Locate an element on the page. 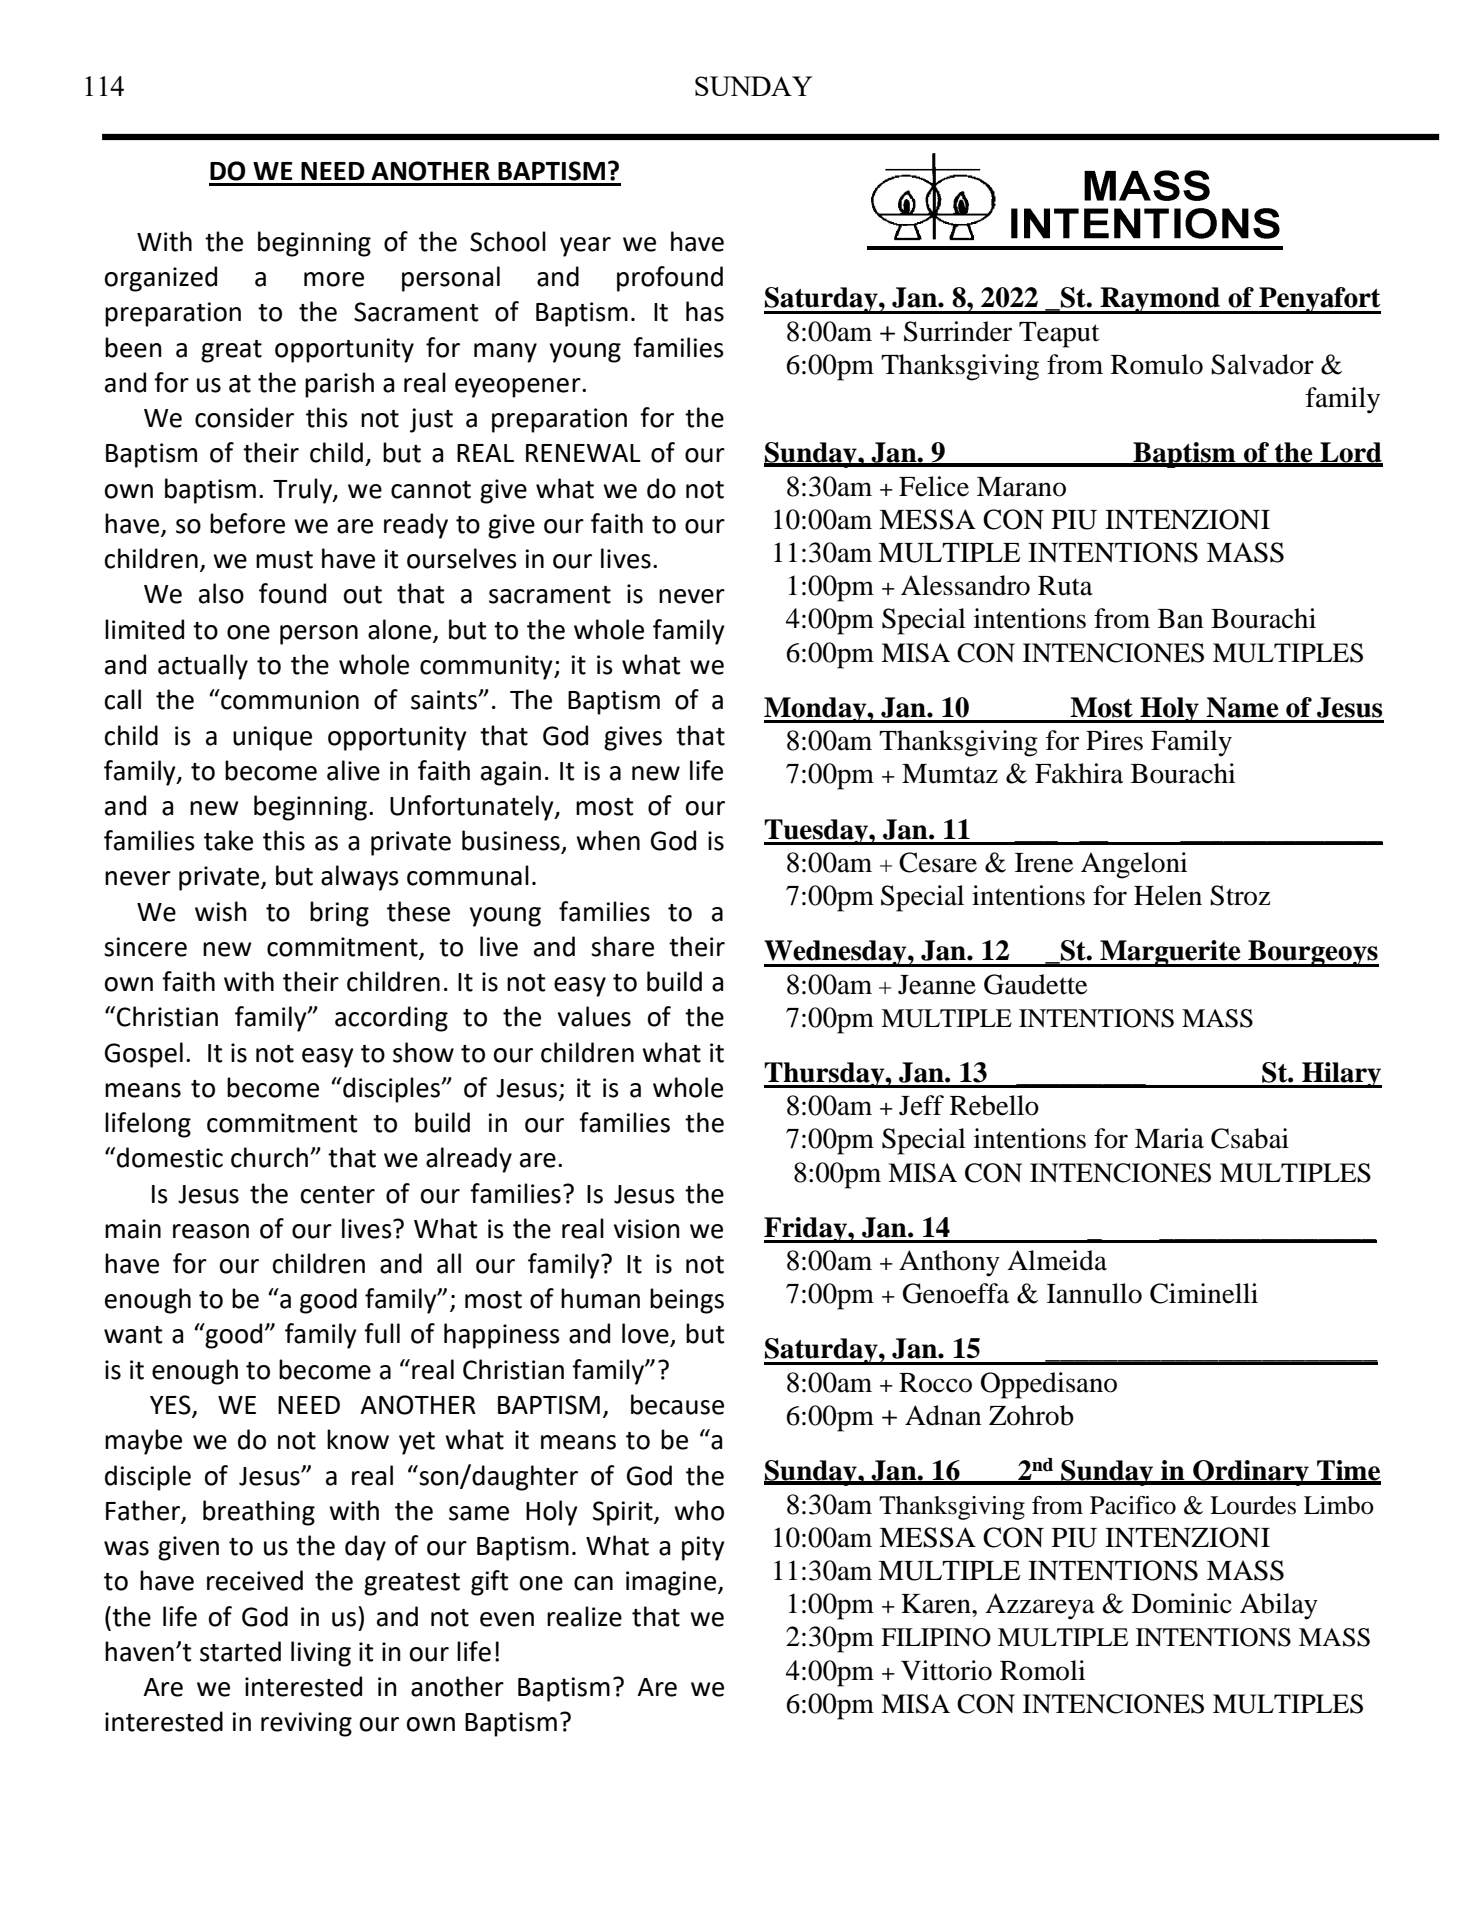 The height and width of the document is (1905, 1472). Raymond is located at coordinates (1160, 300).
